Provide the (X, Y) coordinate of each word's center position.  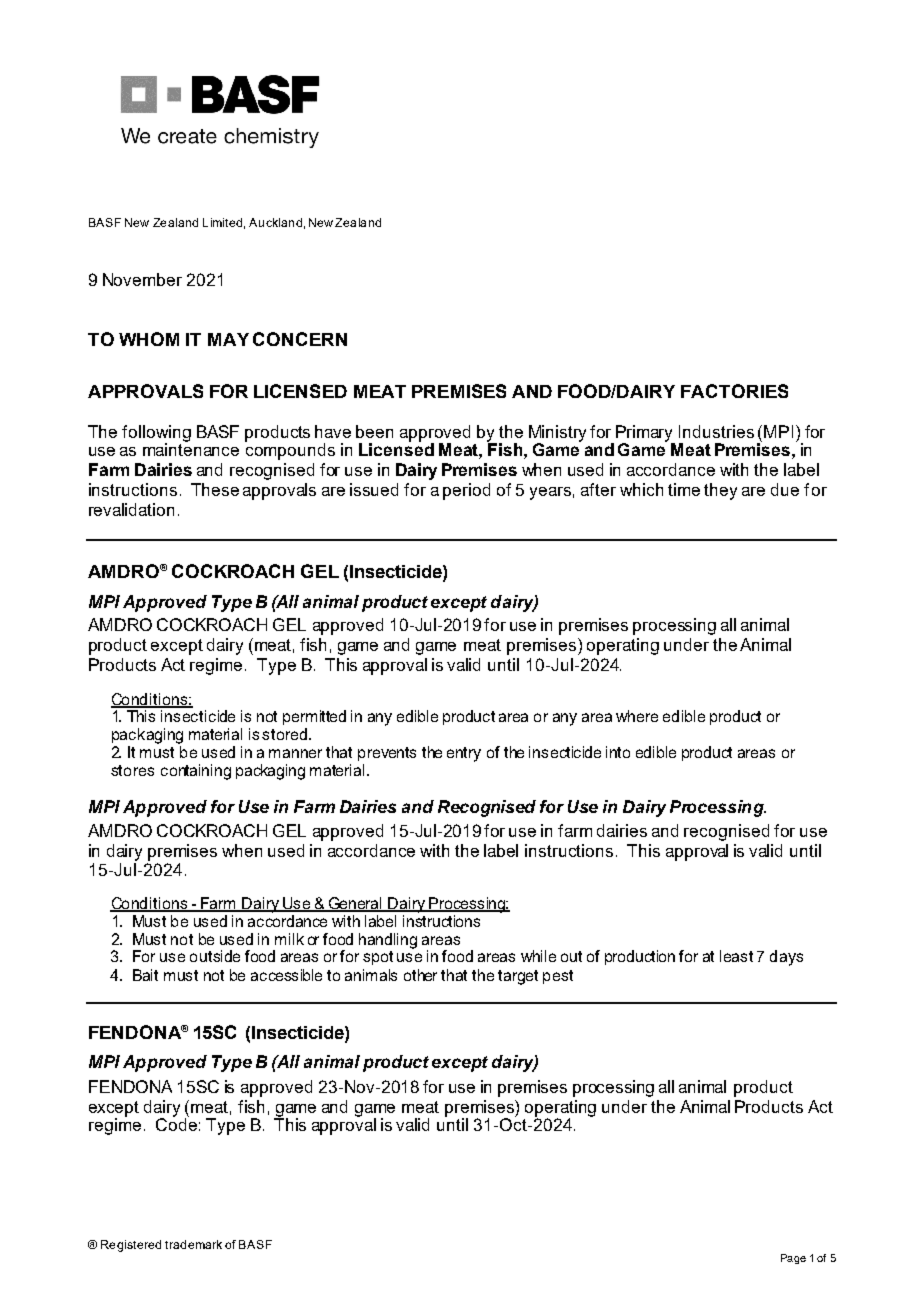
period (466, 491)
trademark (193, 1244)
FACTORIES (734, 391)
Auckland (275, 222)
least (736, 956)
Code (176, 1123)
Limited (222, 222)
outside (215, 956)
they (720, 491)
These (215, 489)
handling (388, 941)
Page (793, 1259)
